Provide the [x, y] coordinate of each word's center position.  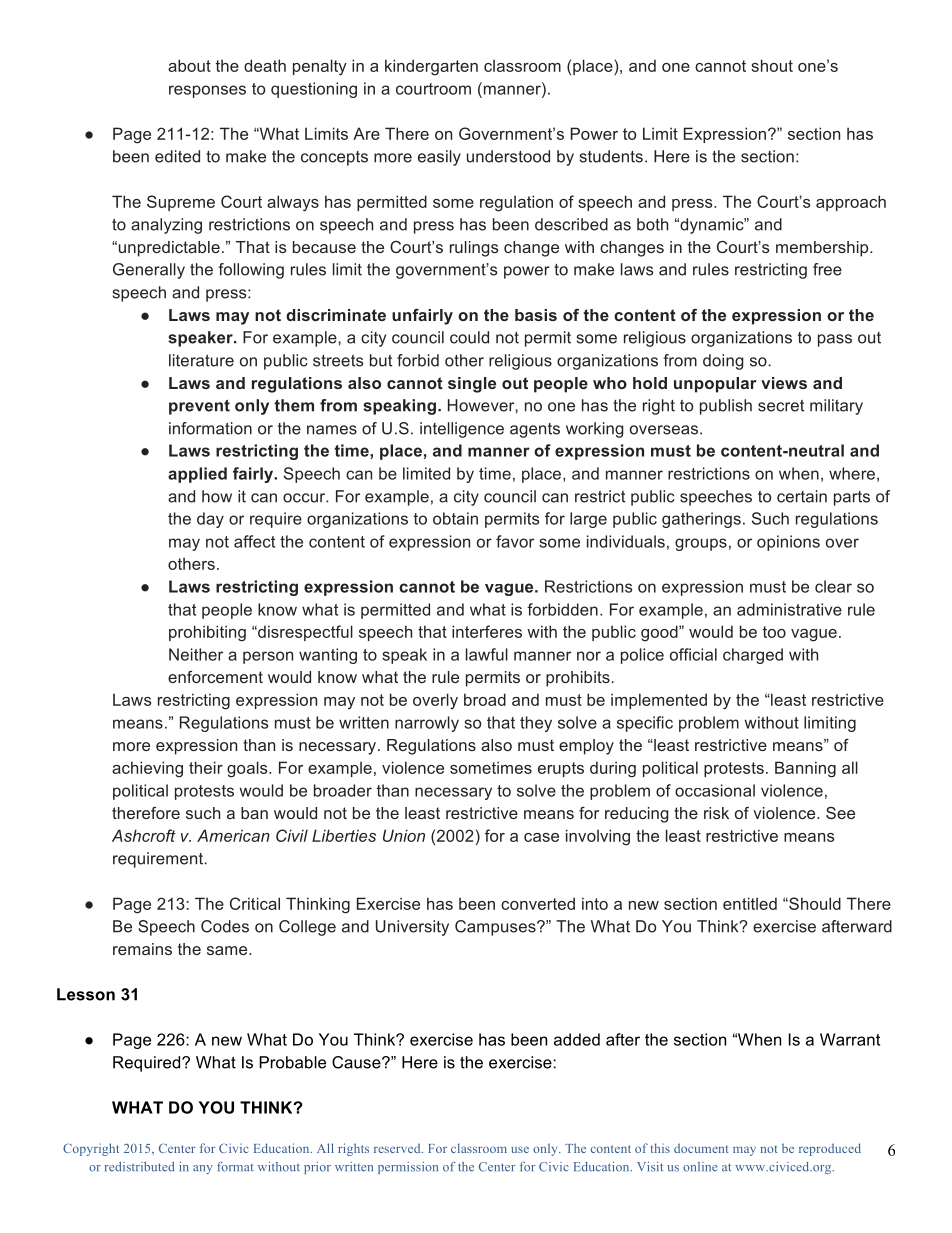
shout [772, 65]
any [203, 1169]
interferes [487, 631]
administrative [789, 609]
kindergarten [431, 67]
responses [207, 91]
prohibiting [207, 633]
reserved [398, 1148]
